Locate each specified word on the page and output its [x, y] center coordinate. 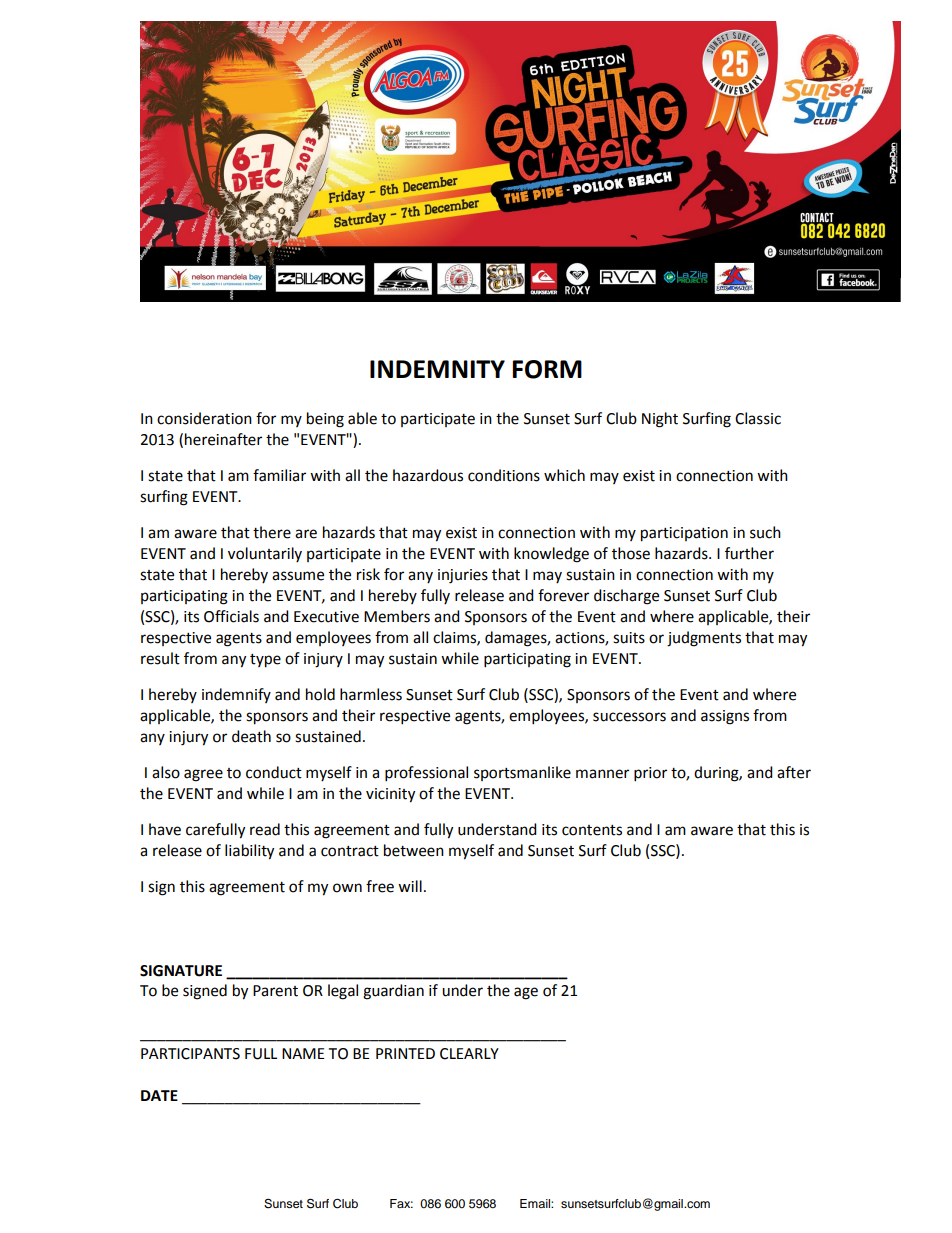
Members [397, 616]
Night [660, 420]
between [414, 850]
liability [249, 852]
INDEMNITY [437, 369]
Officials [231, 616]
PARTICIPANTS [190, 1054]
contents [592, 830]
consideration [204, 418]
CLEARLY [469, 1054]
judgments [704, 639]
